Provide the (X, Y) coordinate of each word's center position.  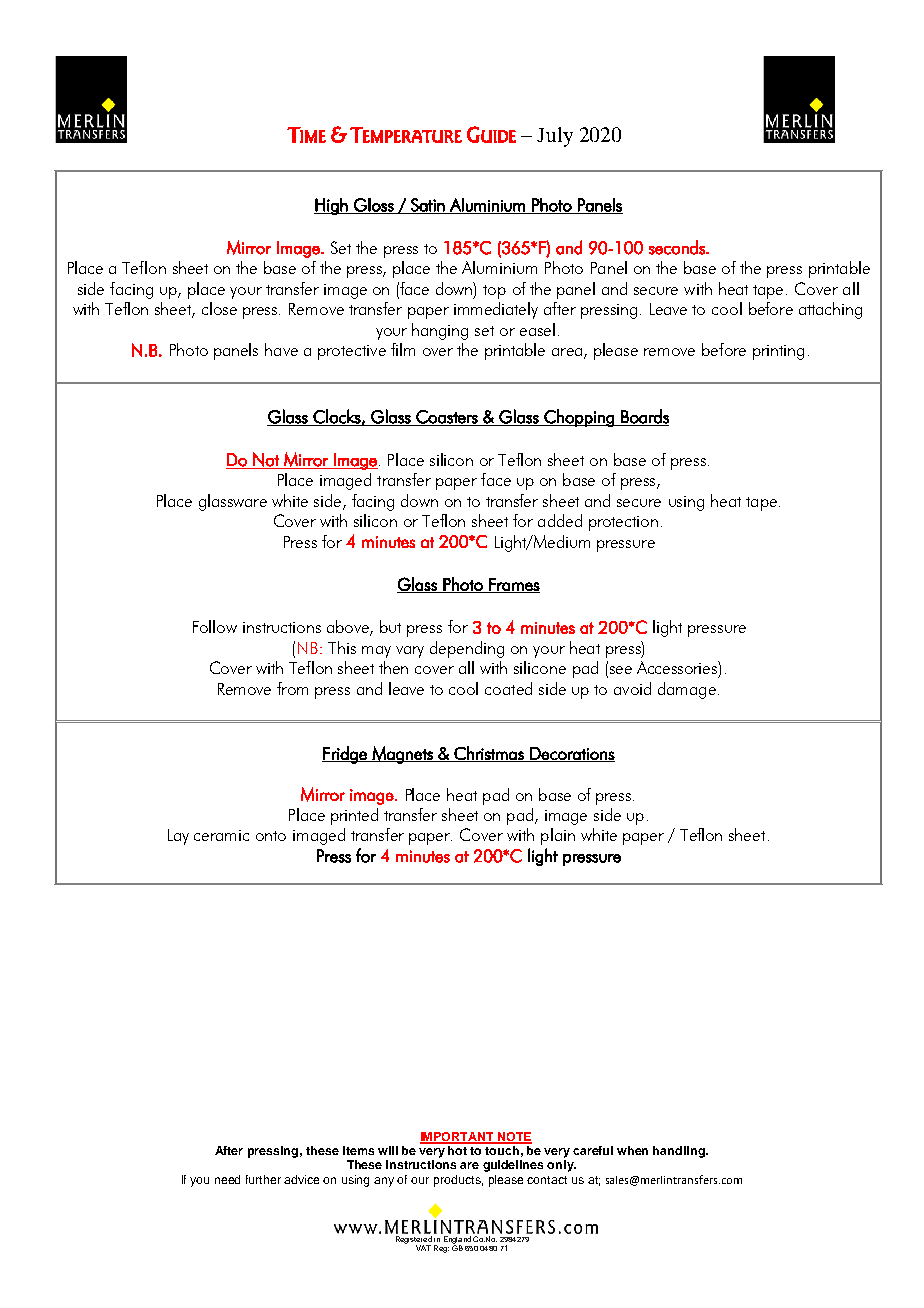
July (555, 137)
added (560, 520)
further (263, 1179)
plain (558, 836)
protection (623, 523)
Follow (215, 626)
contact (547, 1180)
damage (687, 690)
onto (271, 836)
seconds (678, 247)
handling (680, 1152)
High (332, 206)
